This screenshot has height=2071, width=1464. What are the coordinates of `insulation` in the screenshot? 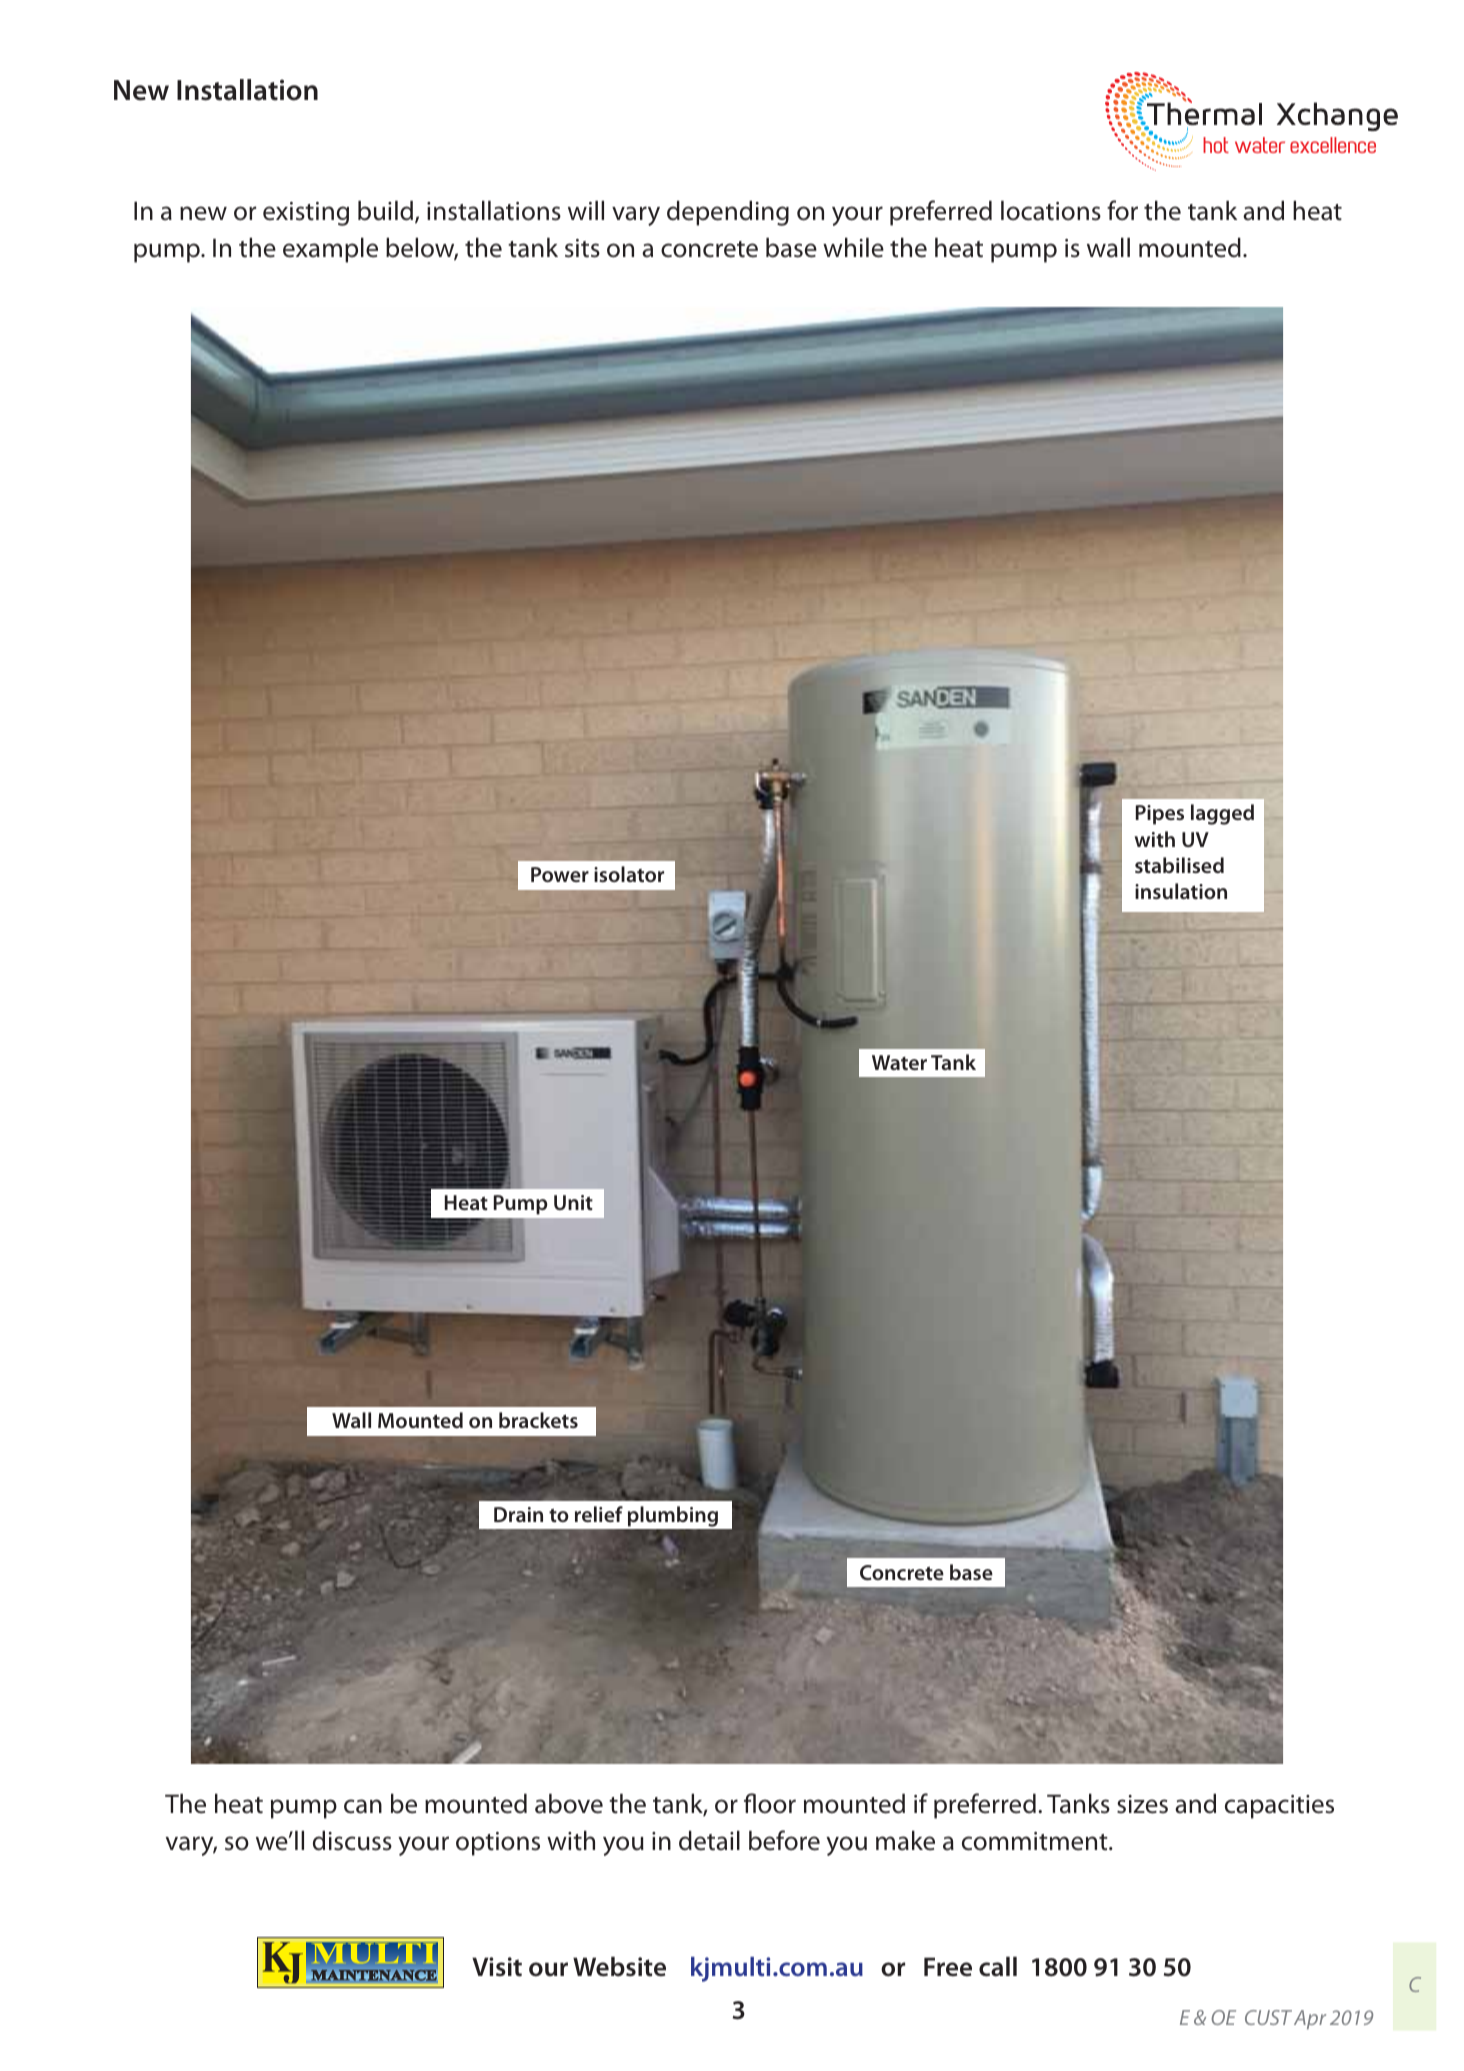 It's located at (1181, 891).
